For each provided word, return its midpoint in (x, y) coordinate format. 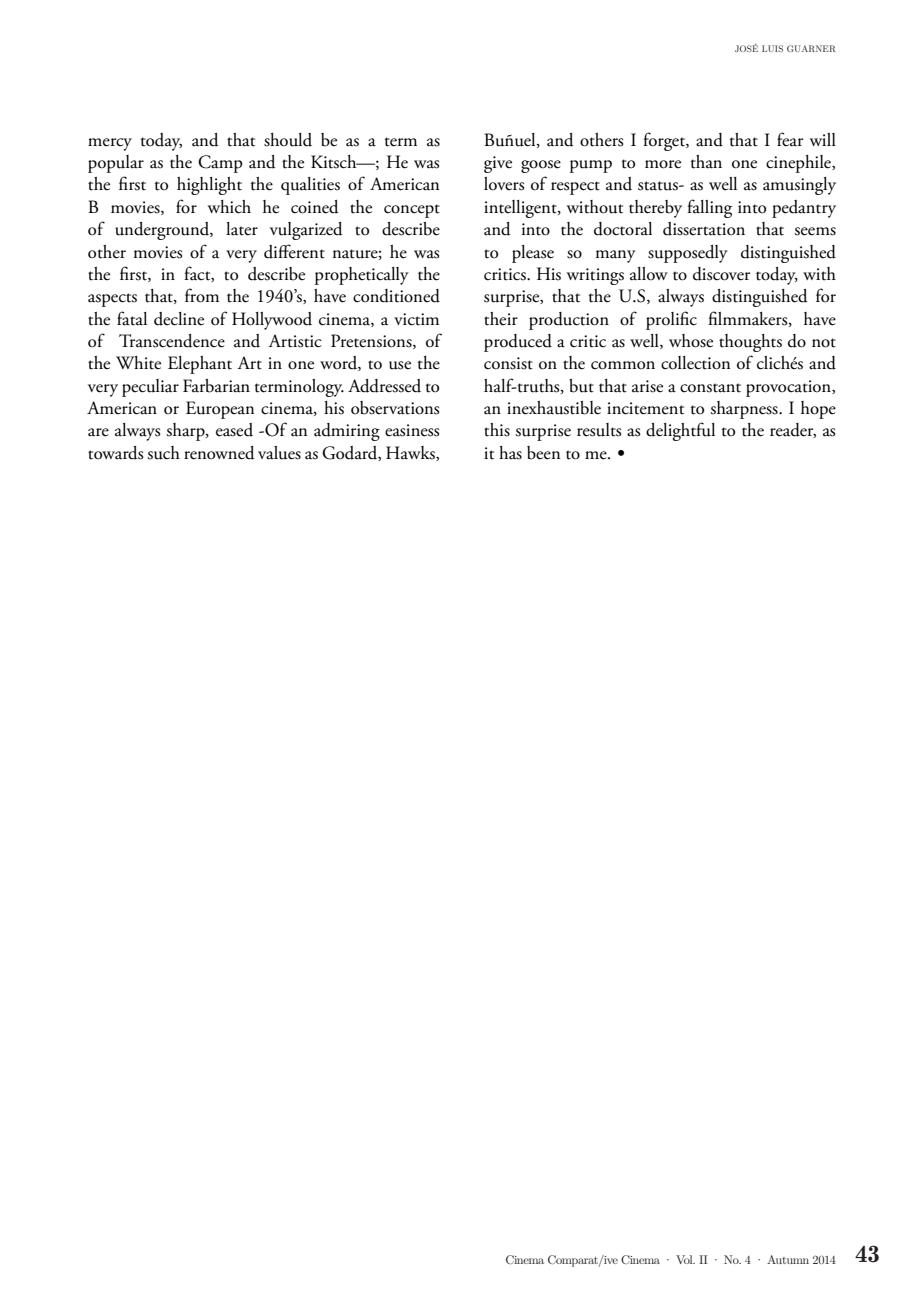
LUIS (772, 48)
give (498, 164)
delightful (680, 431)
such (163, 453)
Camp (220, 164)
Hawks (411, 453)
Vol (685, 1259)
